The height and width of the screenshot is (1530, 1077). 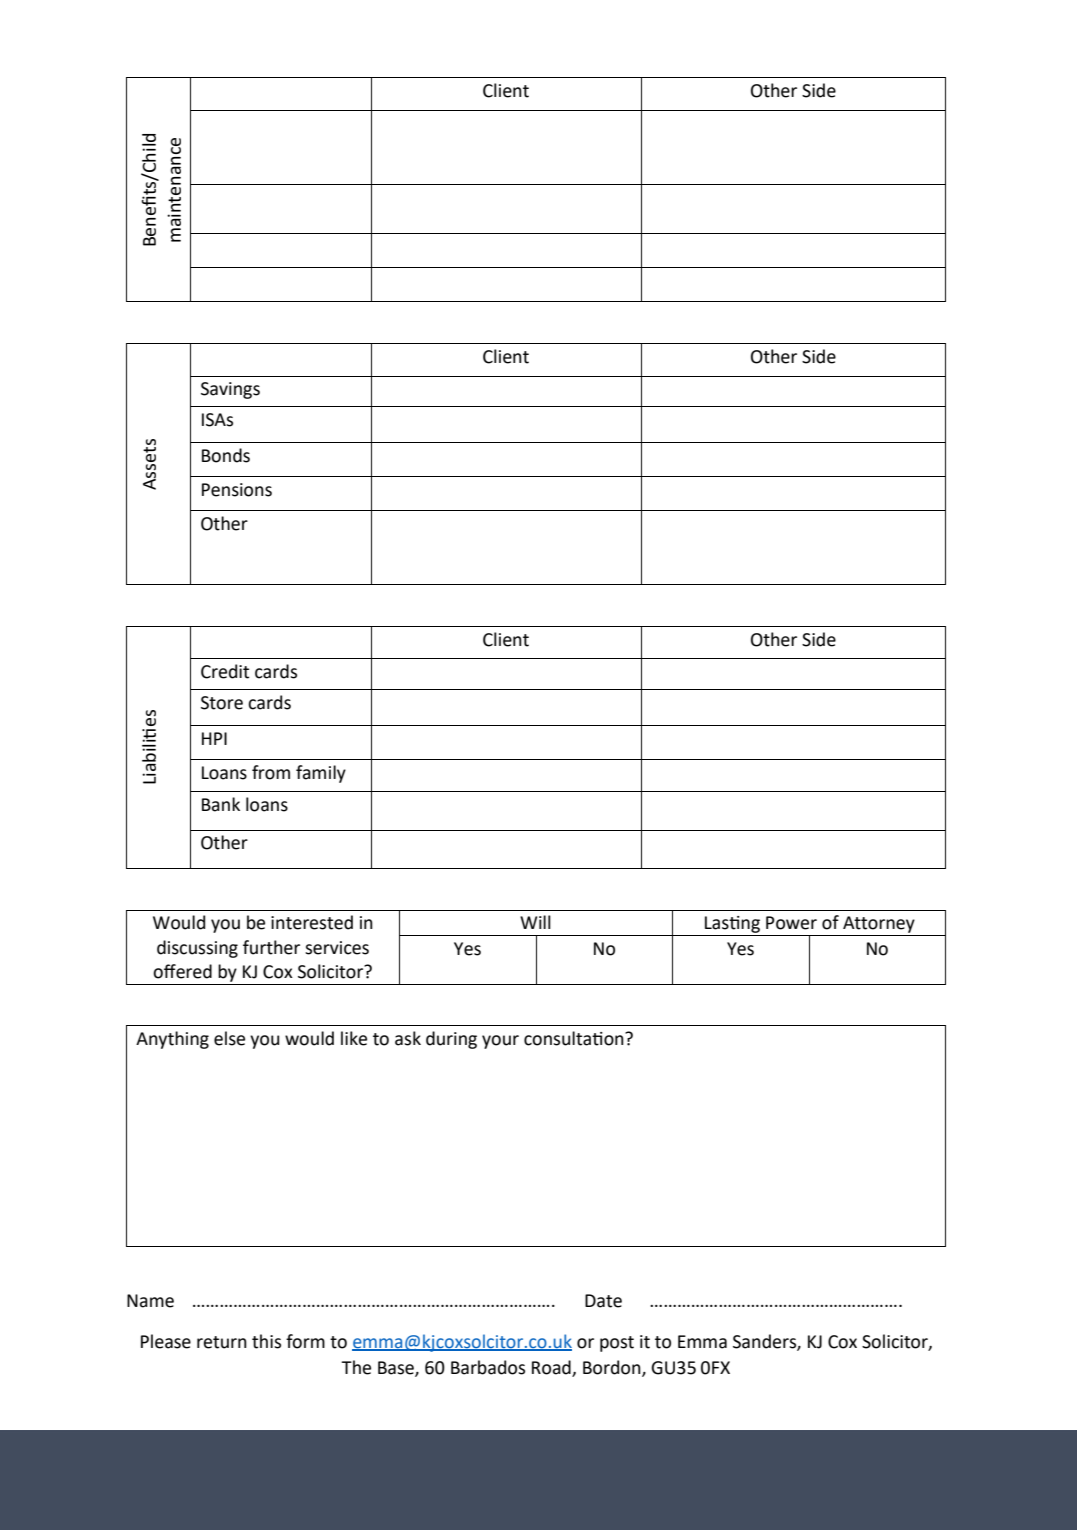 I want to click on Barbados, so click(x=488, y=1367).
